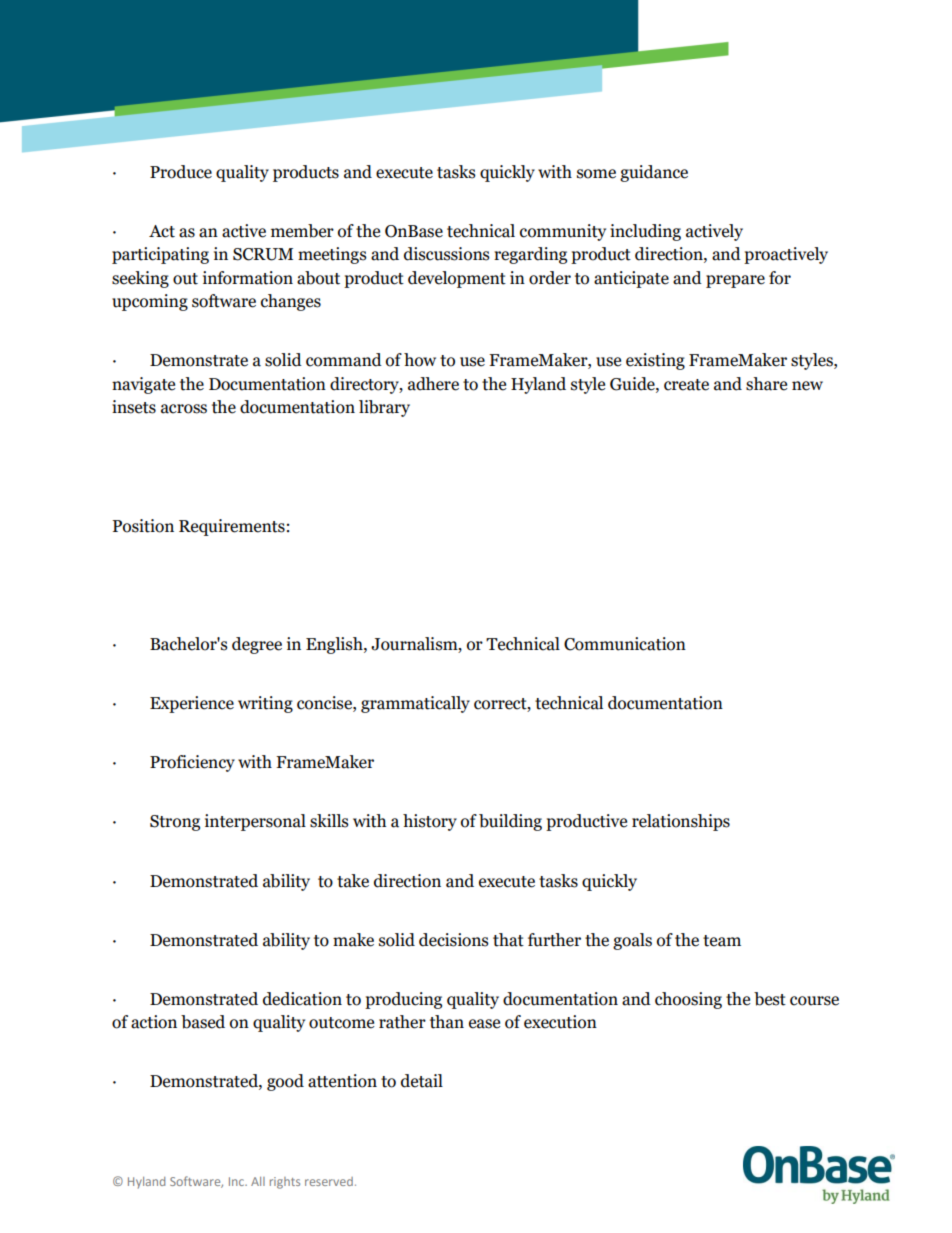 The height and width of the image is (1233, 952). Describe the element at coordinates (285, 1183) in the image. I see `rights` at that location.
